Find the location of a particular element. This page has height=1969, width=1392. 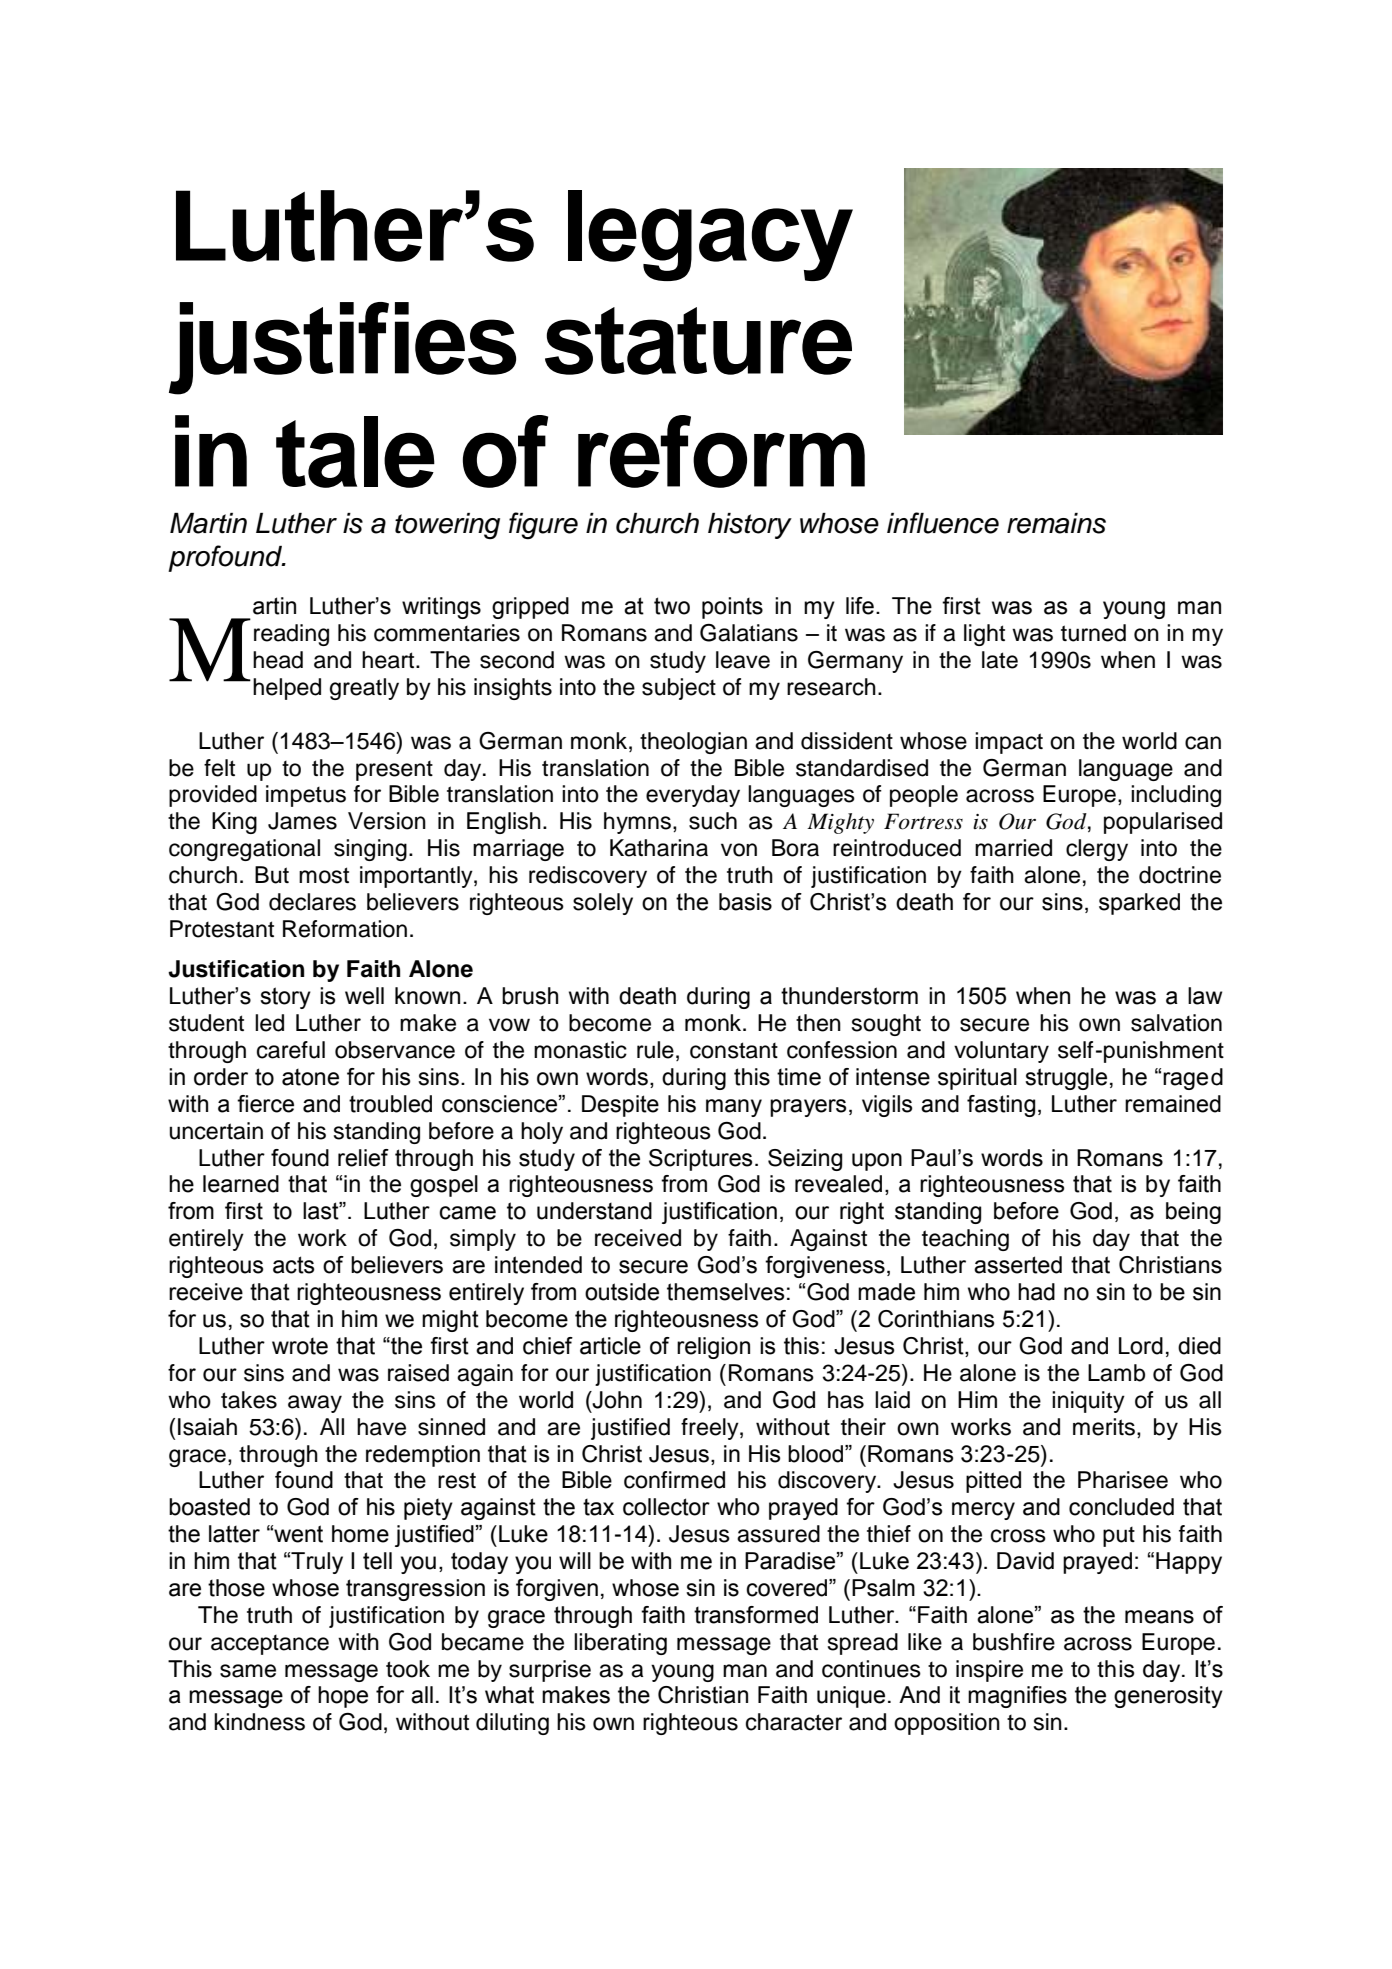

asserted is located at coordinates (1018, 1265).
